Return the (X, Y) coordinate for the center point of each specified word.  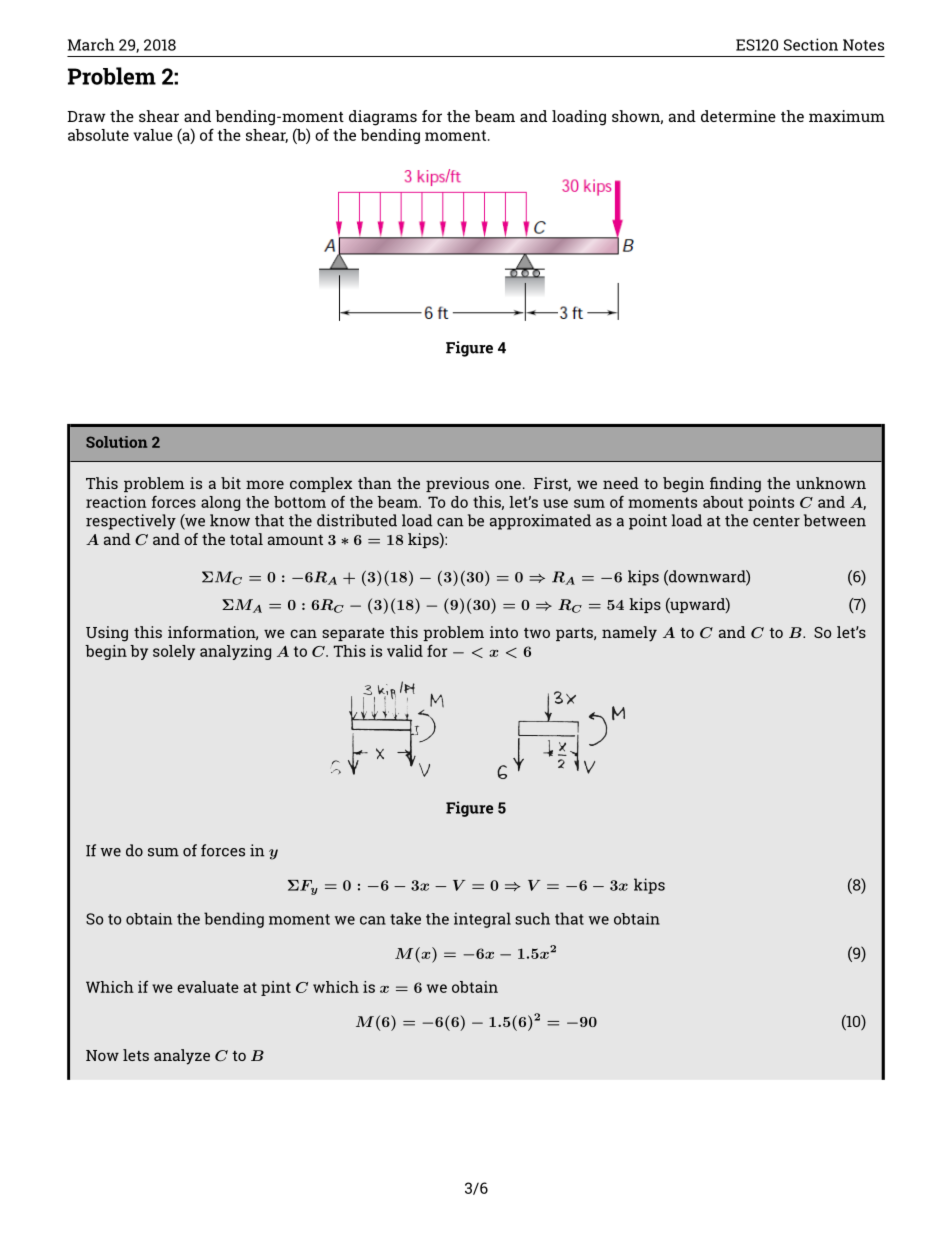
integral (482, 920)
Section (811, 44)
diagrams (383, 118)
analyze (182, 1057)
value (153, 135)
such (532, 918)
